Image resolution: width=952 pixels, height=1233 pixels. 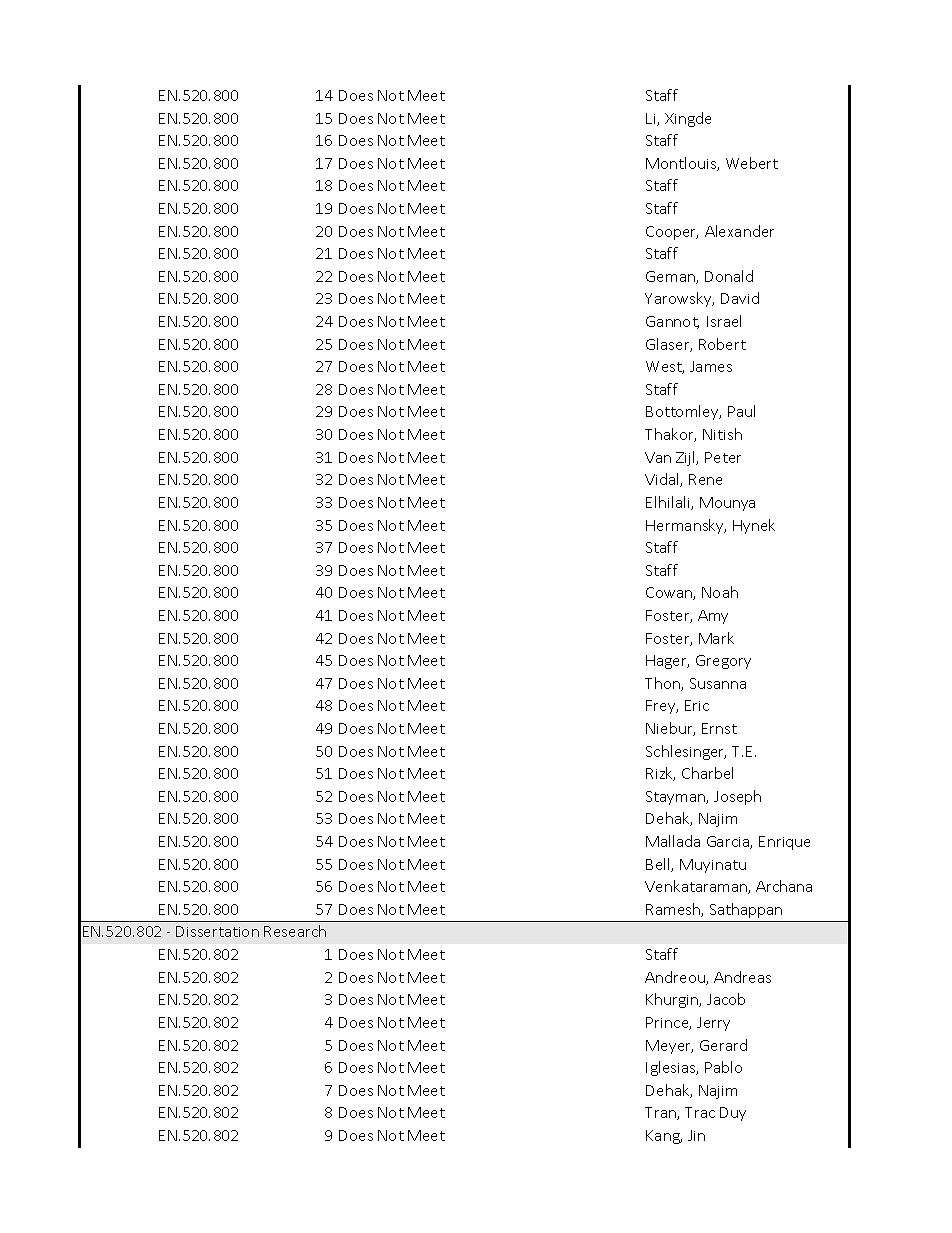 I want to click on Schlesinger, so click(x=686, y=752).
